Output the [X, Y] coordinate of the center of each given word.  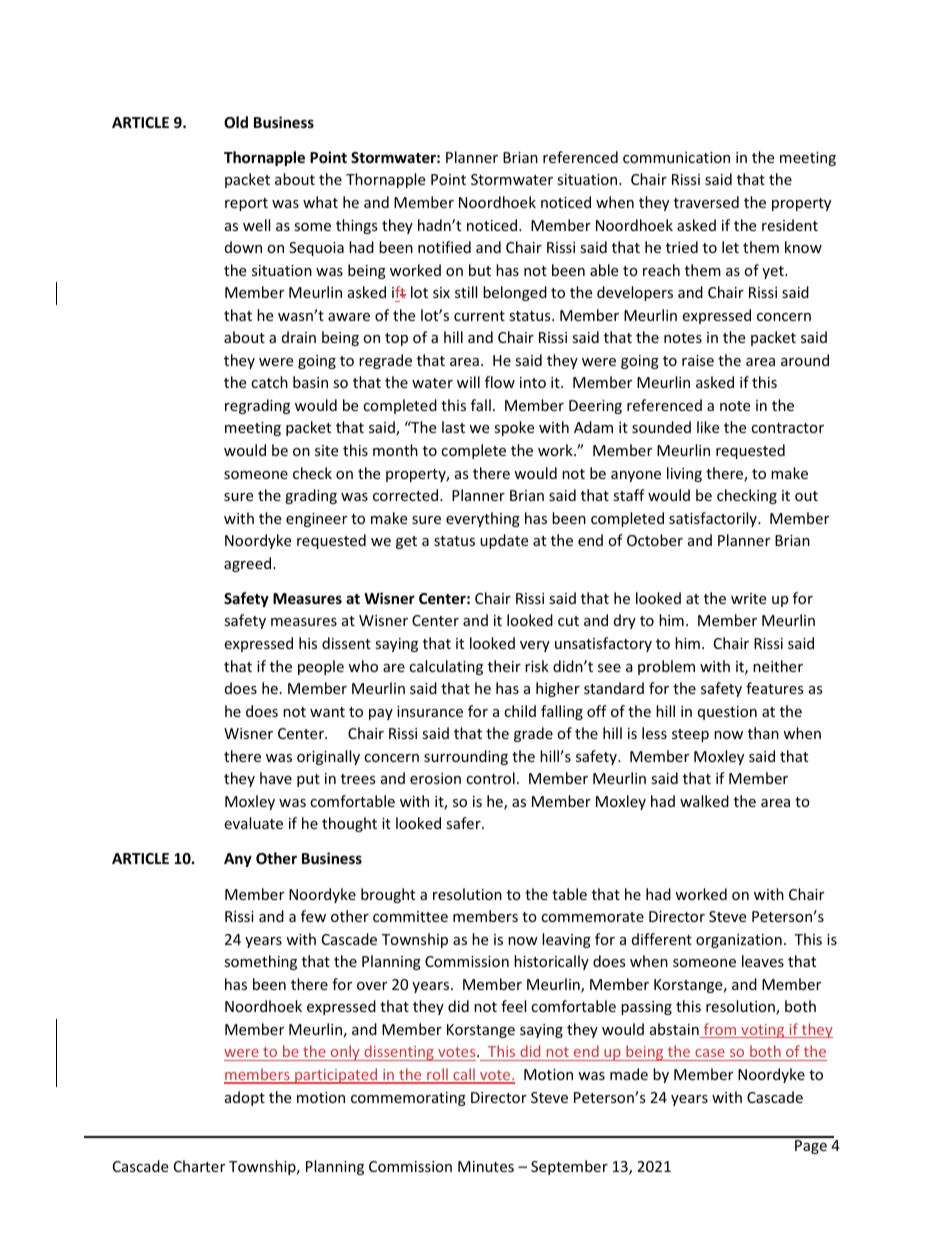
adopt [245, 1098]
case [710, 1055]
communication [676, 157]
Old [236, 122]
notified [444, 247]
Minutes [486, 1166]
